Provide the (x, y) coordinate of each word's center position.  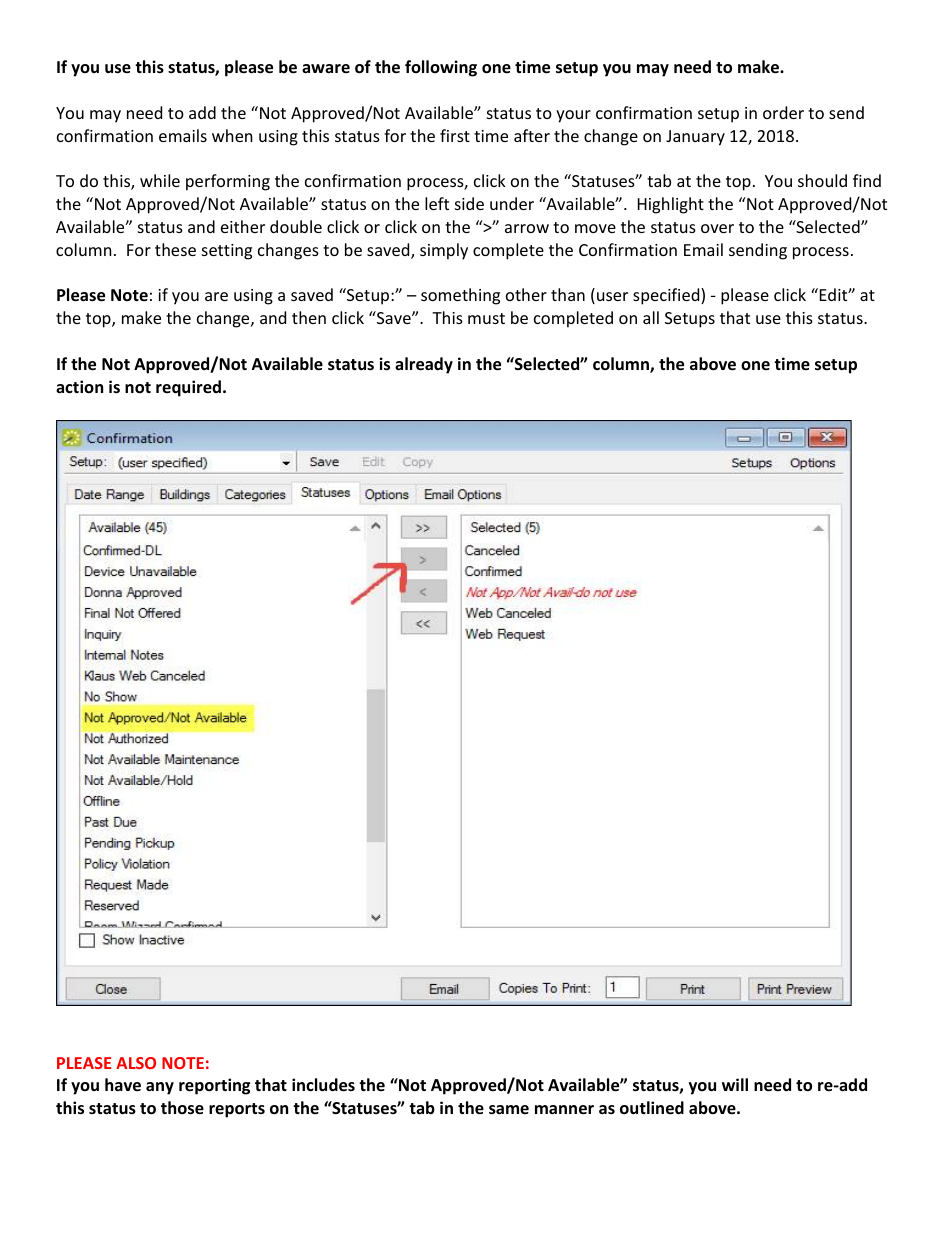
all (651, 317)
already (424, 365)
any (160, 1088)
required (190, 388)
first (455, 135)
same (509, 1110)
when (232, 135)
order (783, 112)
